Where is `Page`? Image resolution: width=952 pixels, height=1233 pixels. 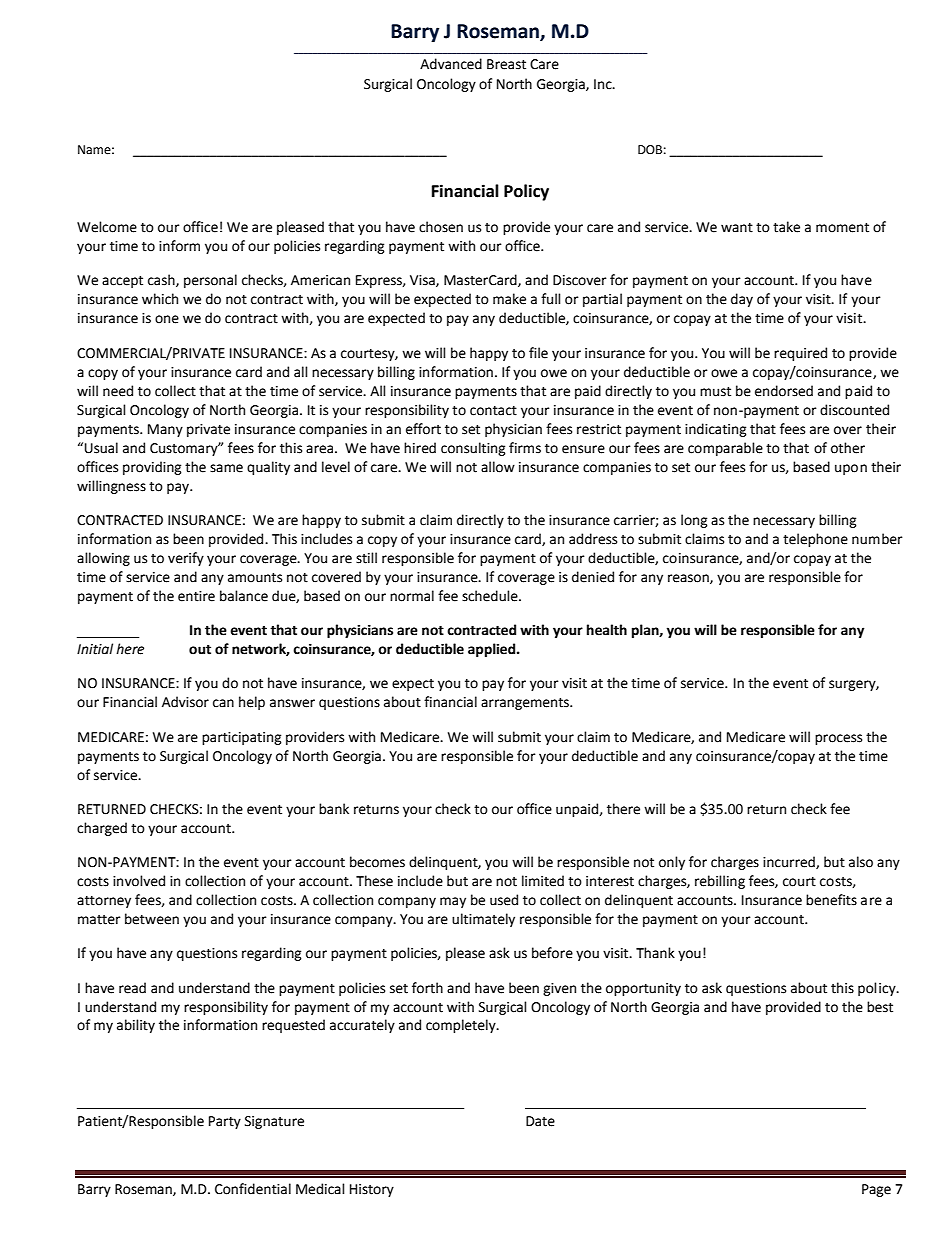
Page is located at coordinates (876, 1190).
